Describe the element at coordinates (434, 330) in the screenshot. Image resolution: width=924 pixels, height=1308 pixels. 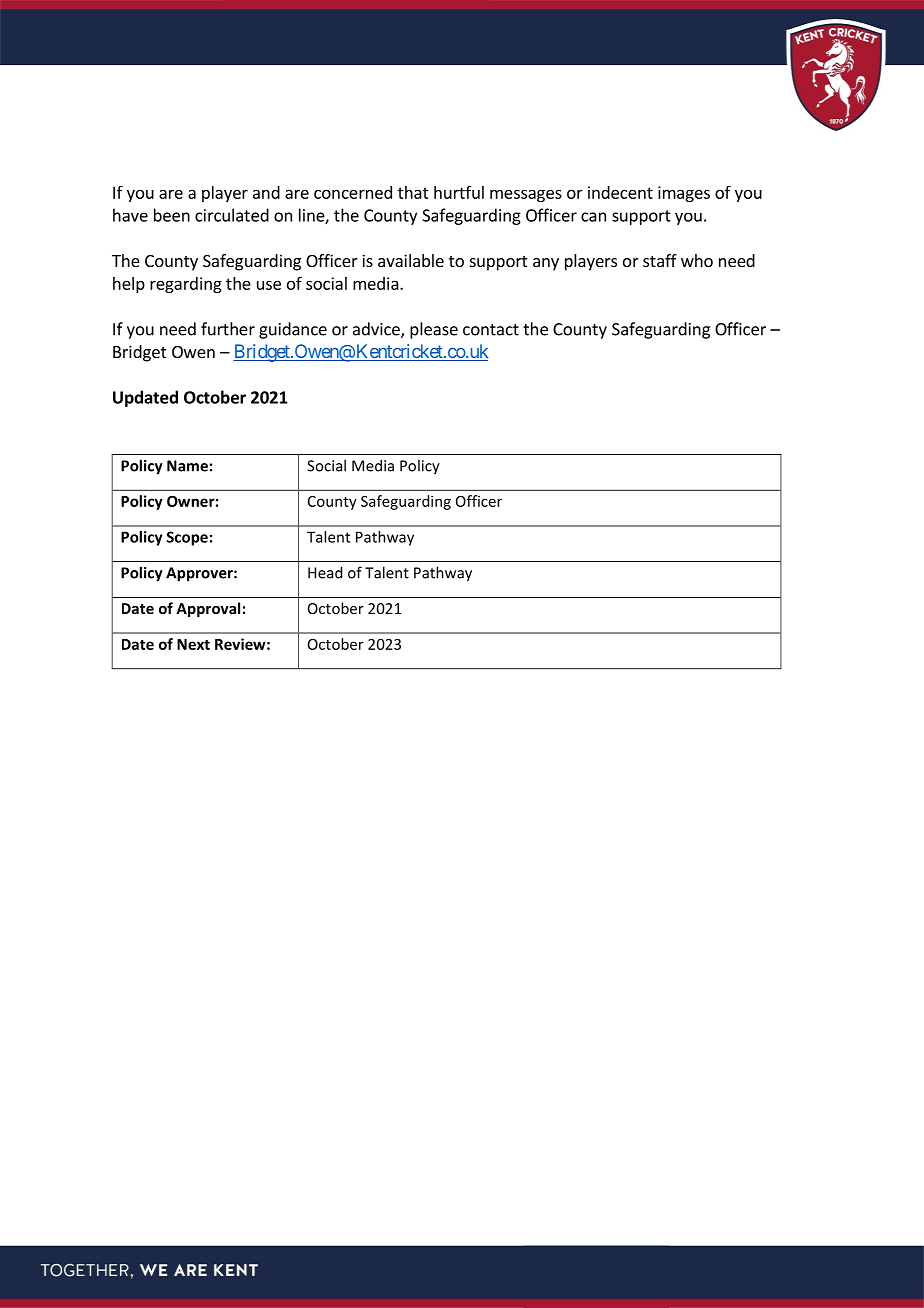
I see `please` at that location.
